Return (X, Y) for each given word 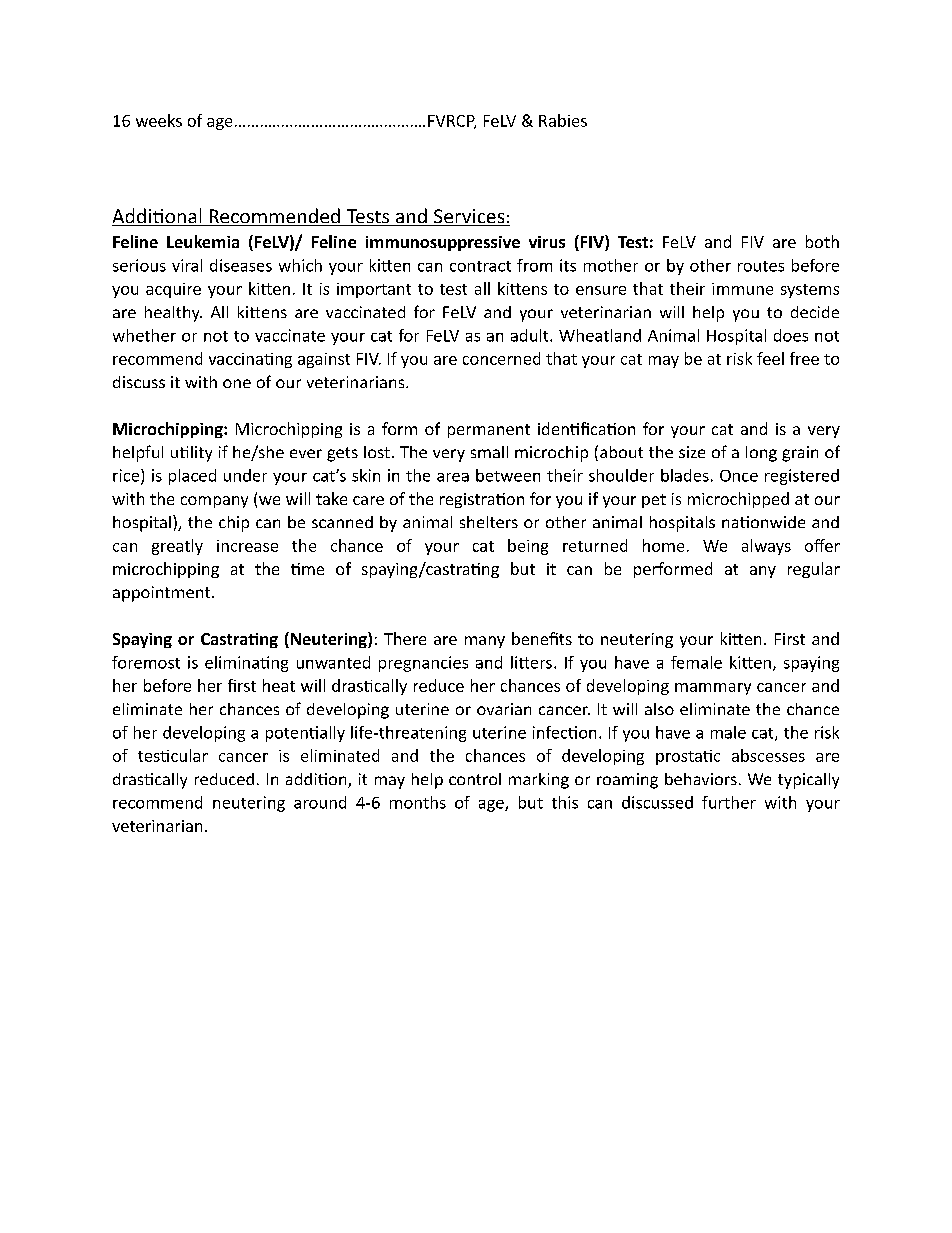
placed (192, 477)
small (489, 452)
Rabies (563, 120)
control (475, 779)
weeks (159, 120)
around (320, 802)
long (761, 454)
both (822, 241)
